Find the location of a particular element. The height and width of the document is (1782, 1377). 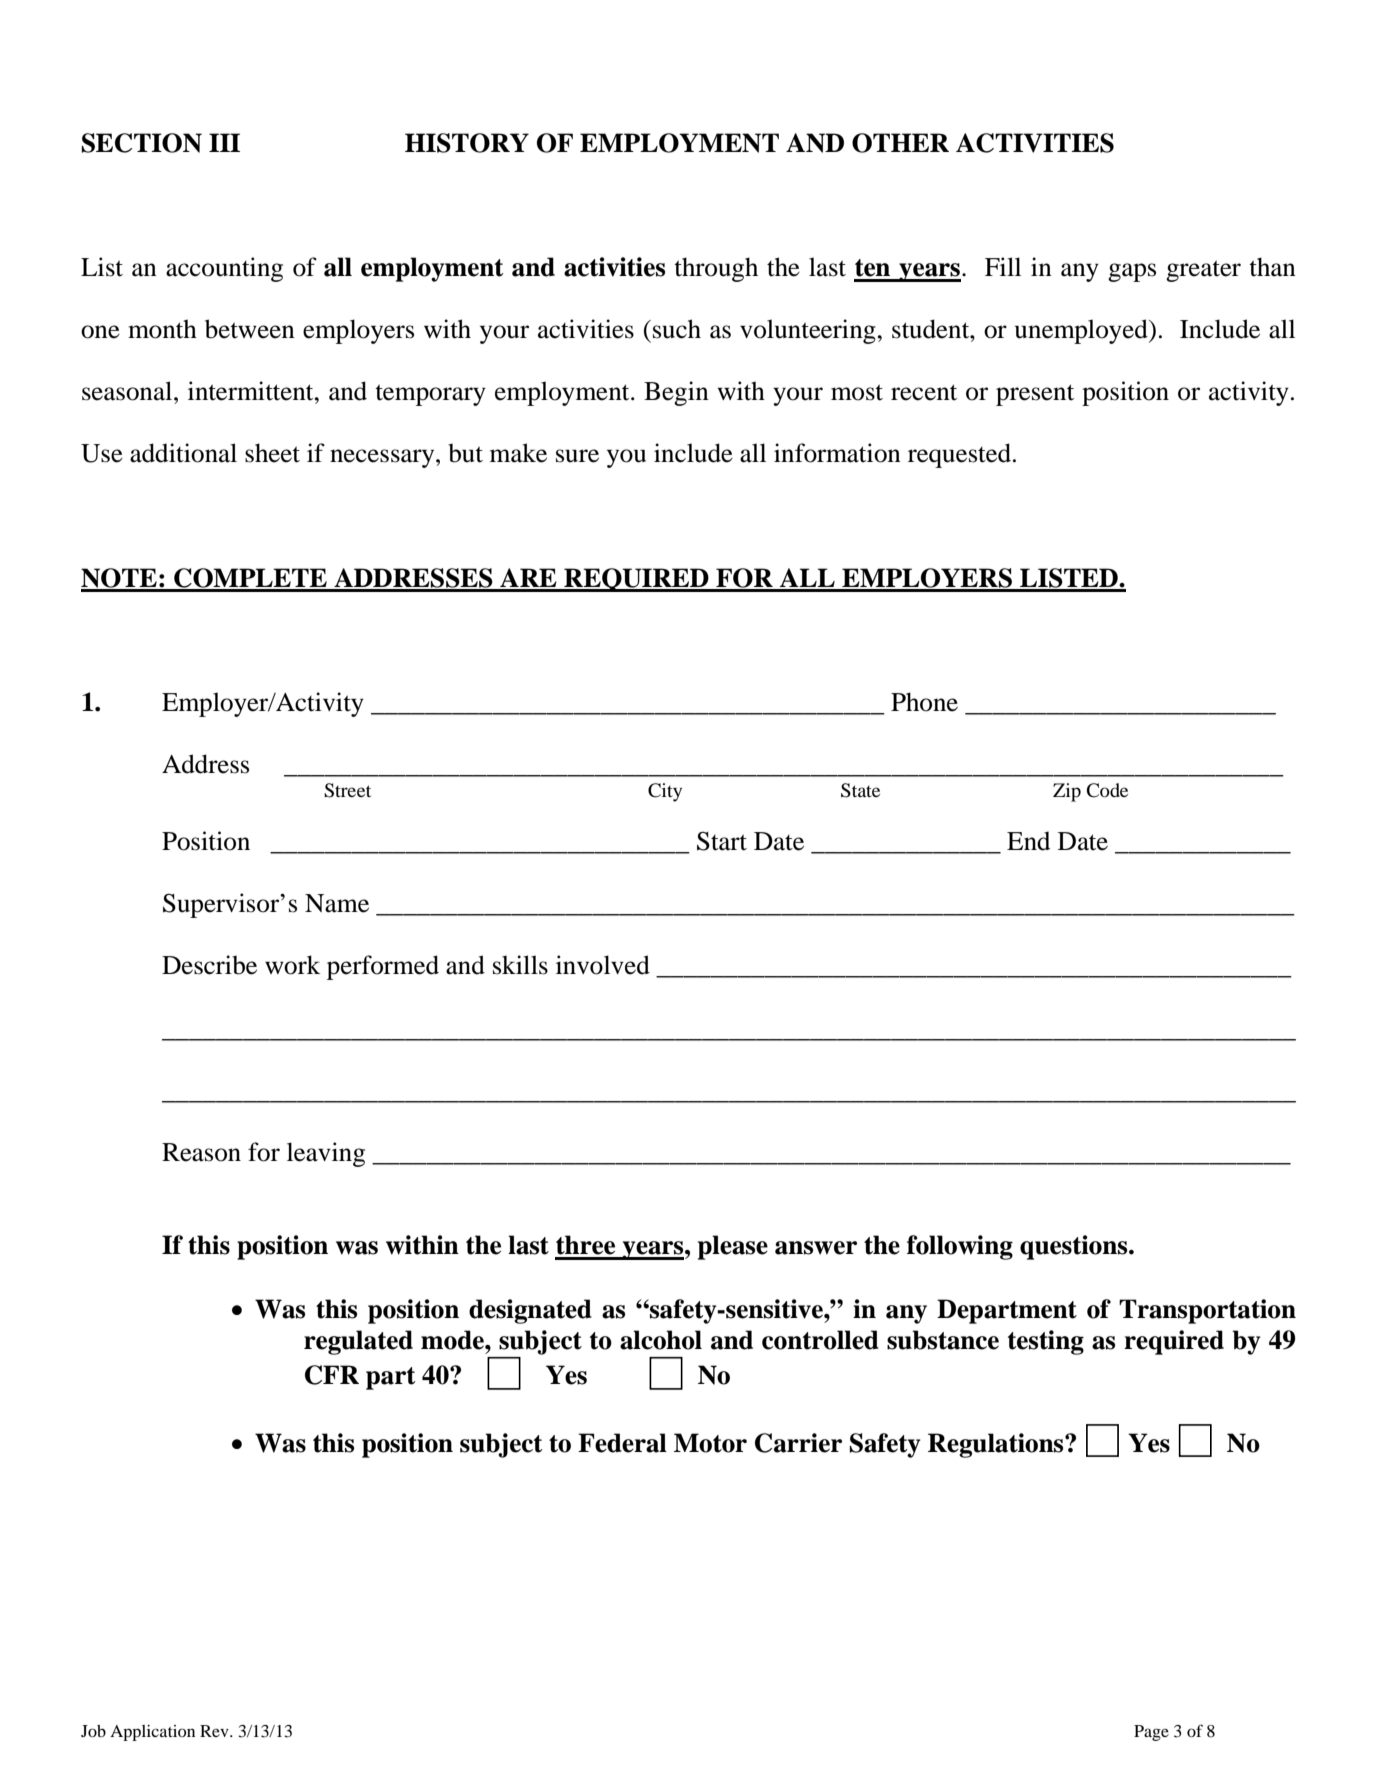

III is located at coordinates (224, 142).
